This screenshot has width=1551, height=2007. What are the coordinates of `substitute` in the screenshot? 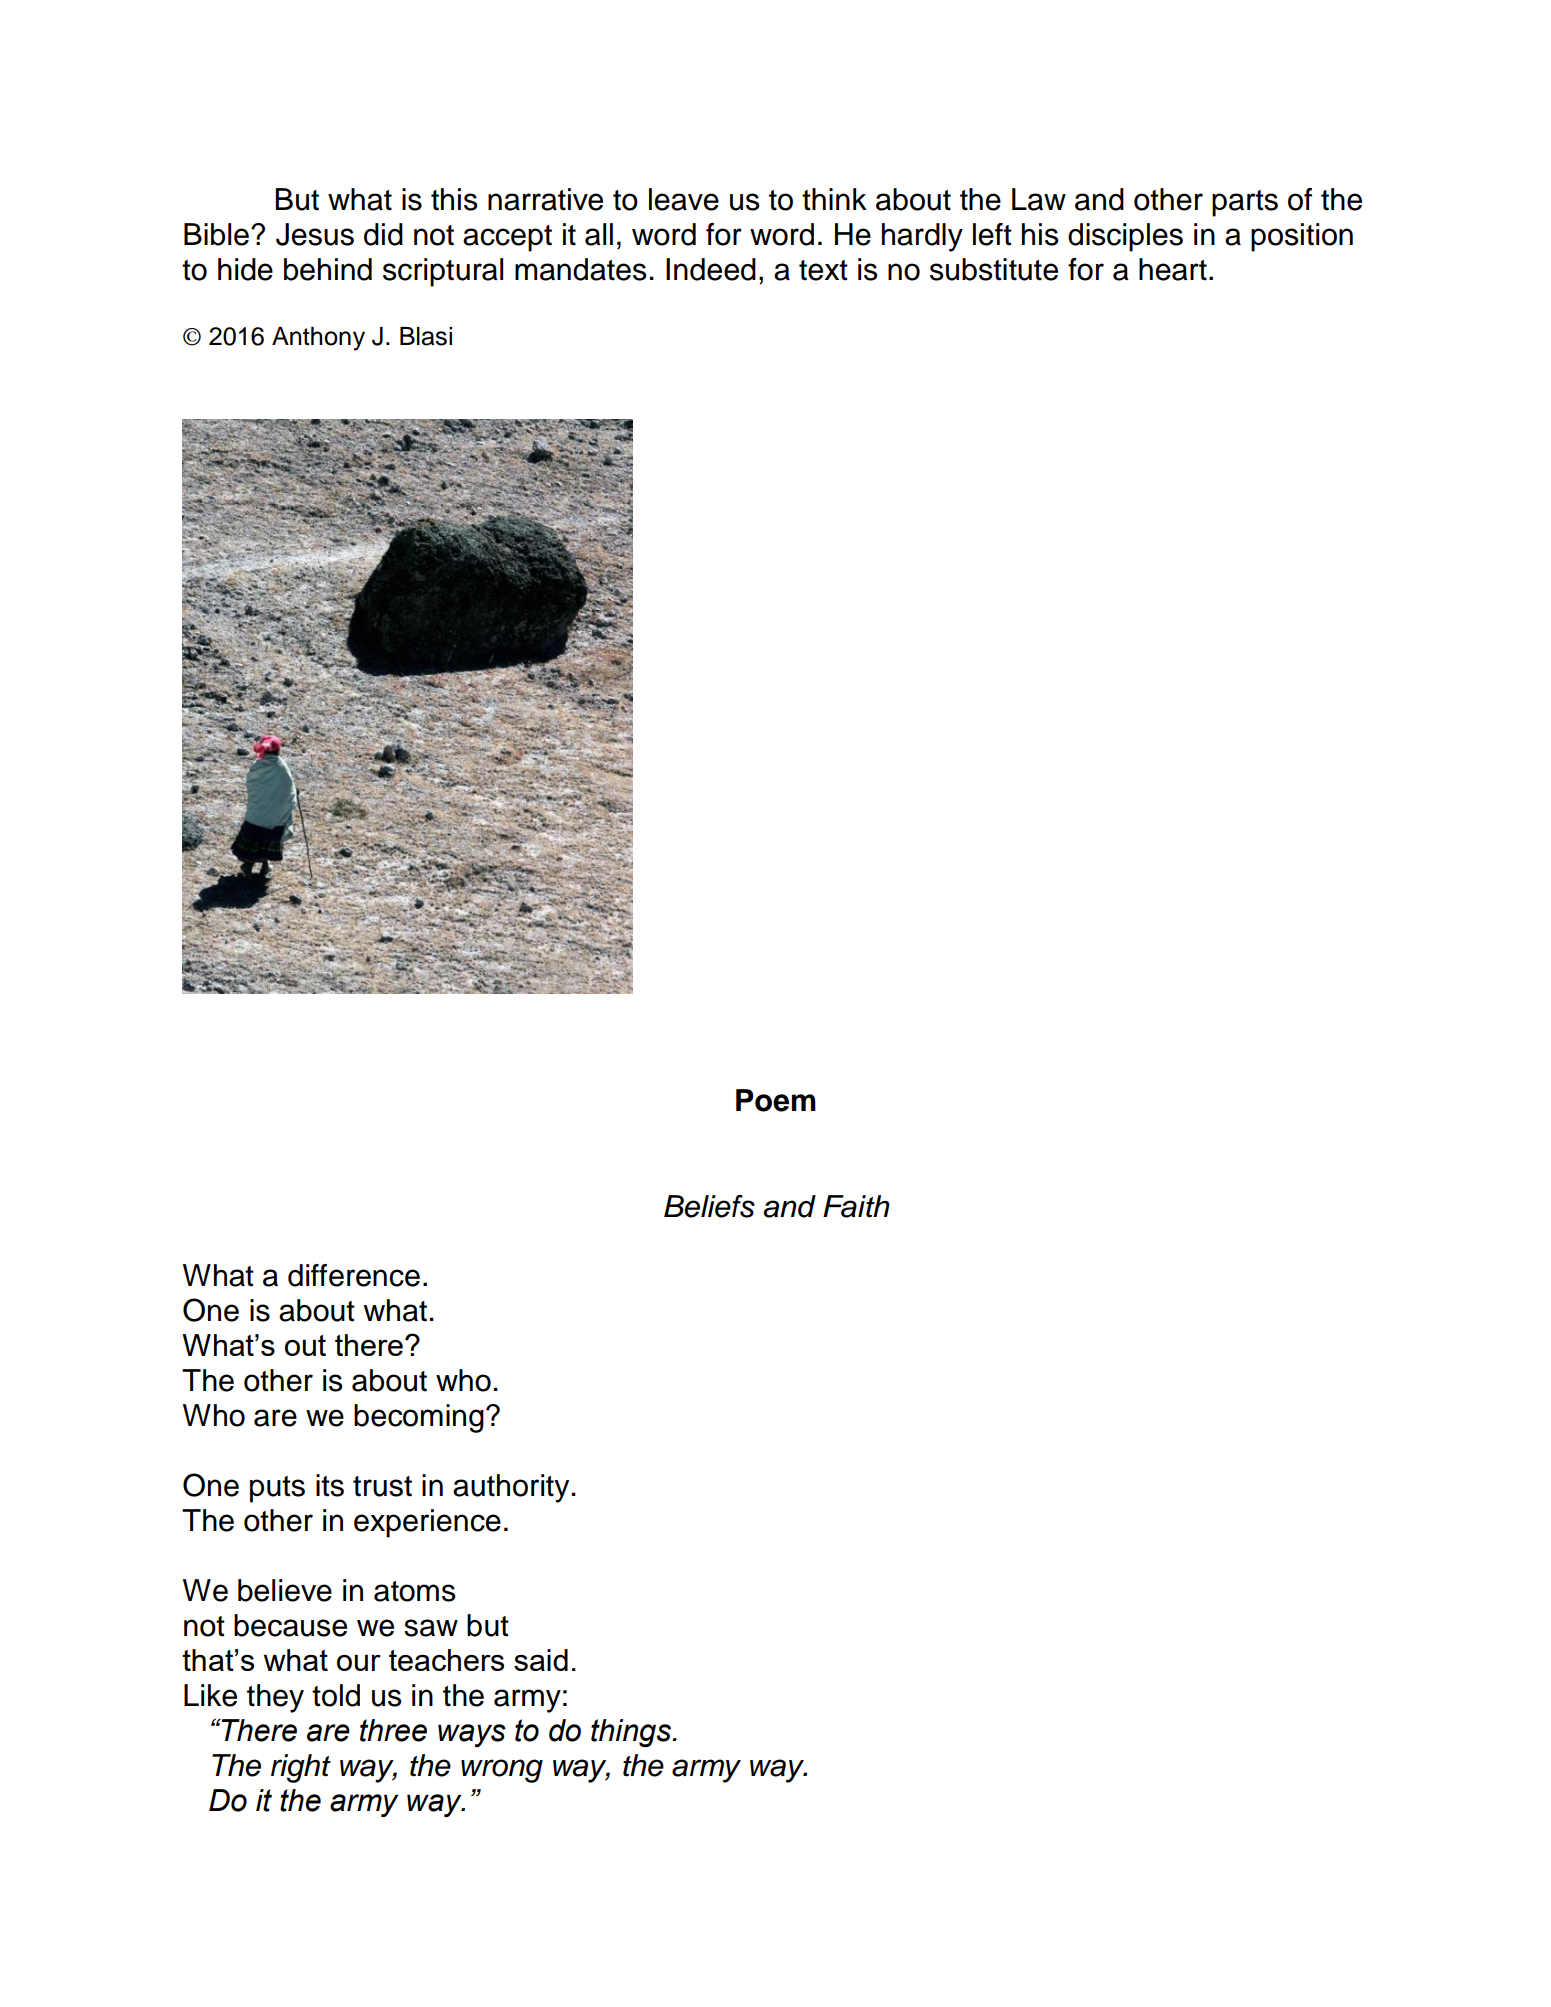 It's located at (994, 269).
